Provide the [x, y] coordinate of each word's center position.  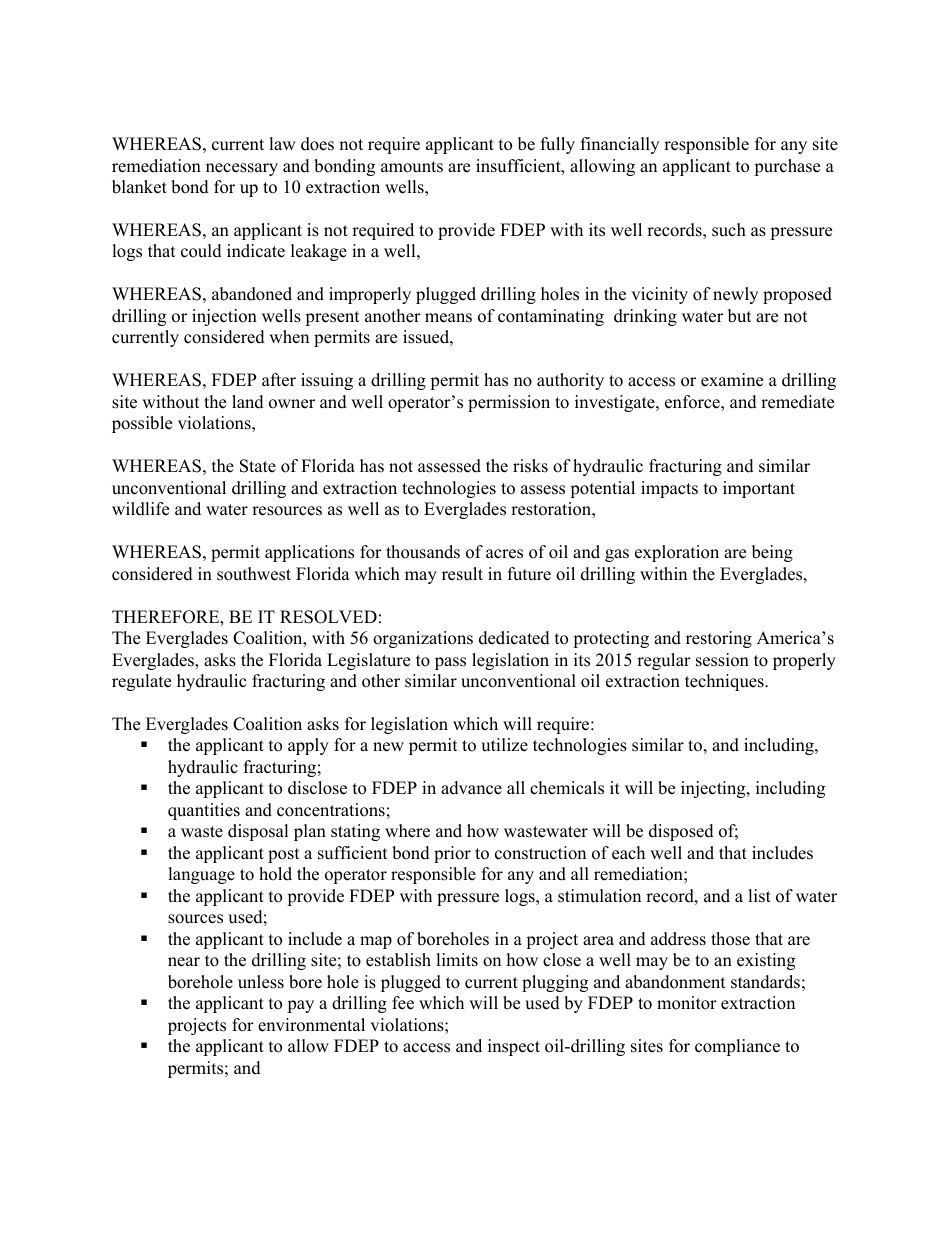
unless [261, 982]
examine [732, 380]
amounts [412, 167]
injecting [714, 789]
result [462, 574]
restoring [719, 639]
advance [471, 788]
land [248, 402]
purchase [787, 167]
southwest [254, 574]
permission [509, 403]
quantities [204, 811]
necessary [242, 169]
